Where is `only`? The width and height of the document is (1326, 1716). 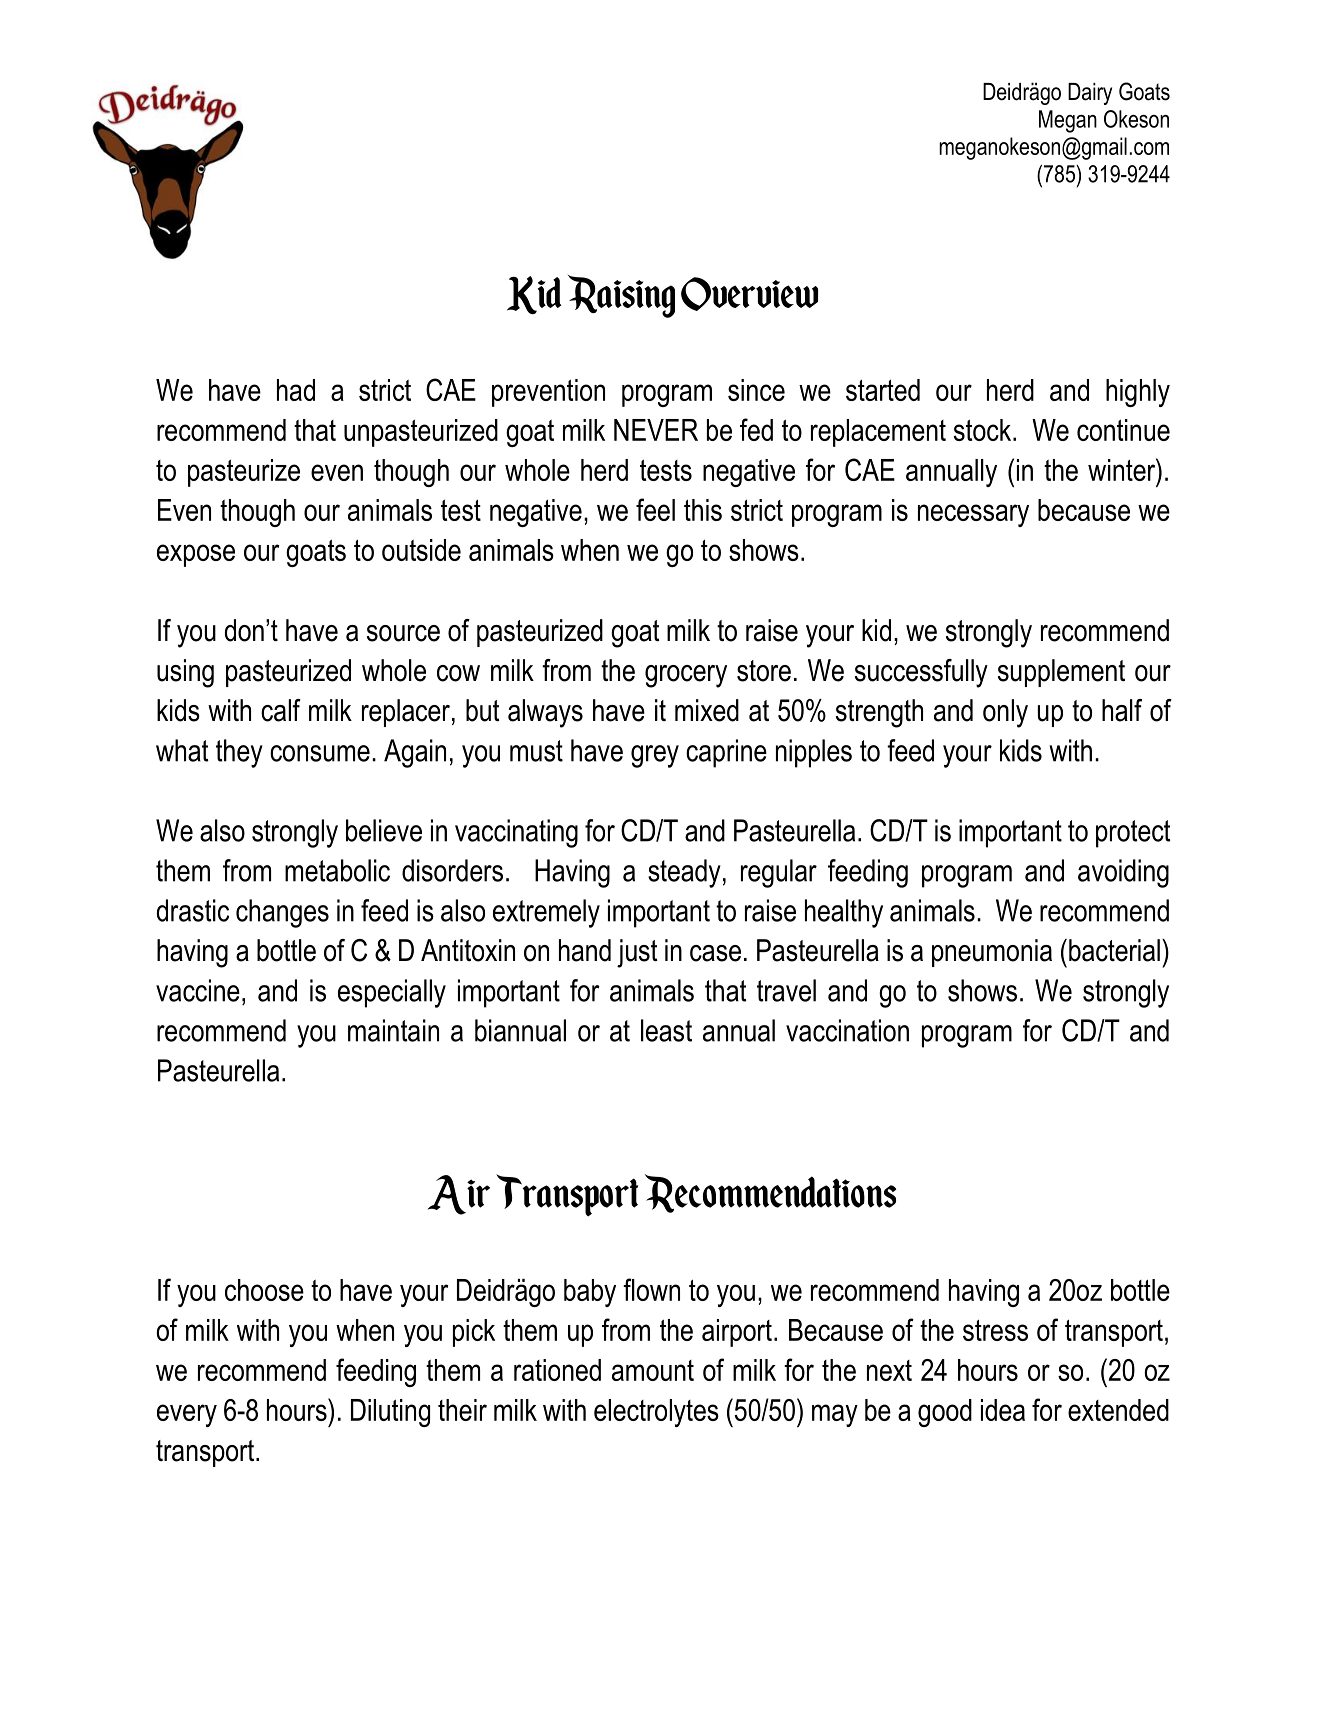
only is located at coordinates (1005, 713).
